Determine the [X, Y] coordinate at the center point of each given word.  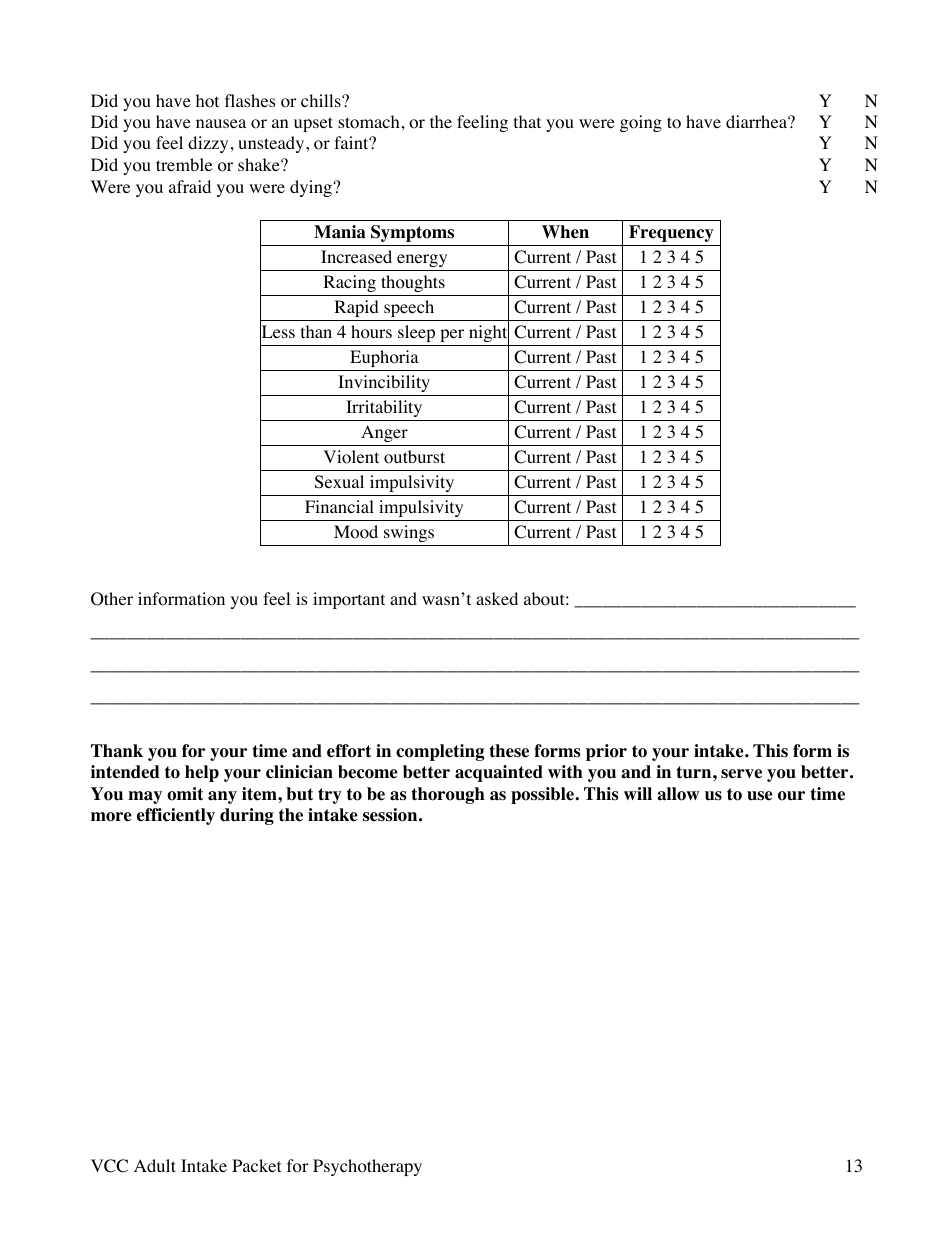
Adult [155, 1165]
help [202, 773]
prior [606, 752]
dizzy [208, 144]
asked [497, 598]
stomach [369, 122]
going [641, 123]
